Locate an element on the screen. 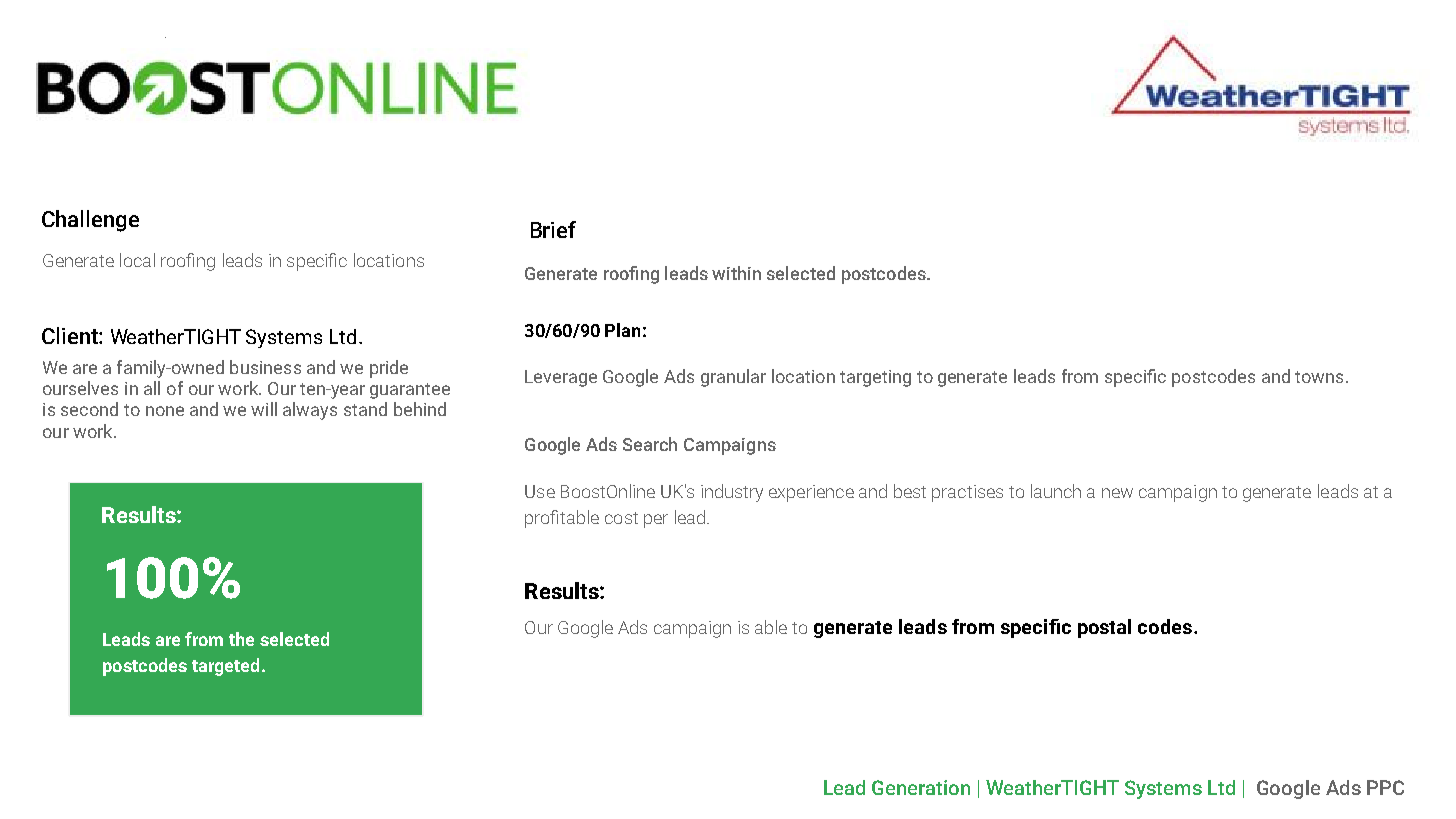 This screenshot has height=819, width=1456. new is located at coordinates (1117, 493).
